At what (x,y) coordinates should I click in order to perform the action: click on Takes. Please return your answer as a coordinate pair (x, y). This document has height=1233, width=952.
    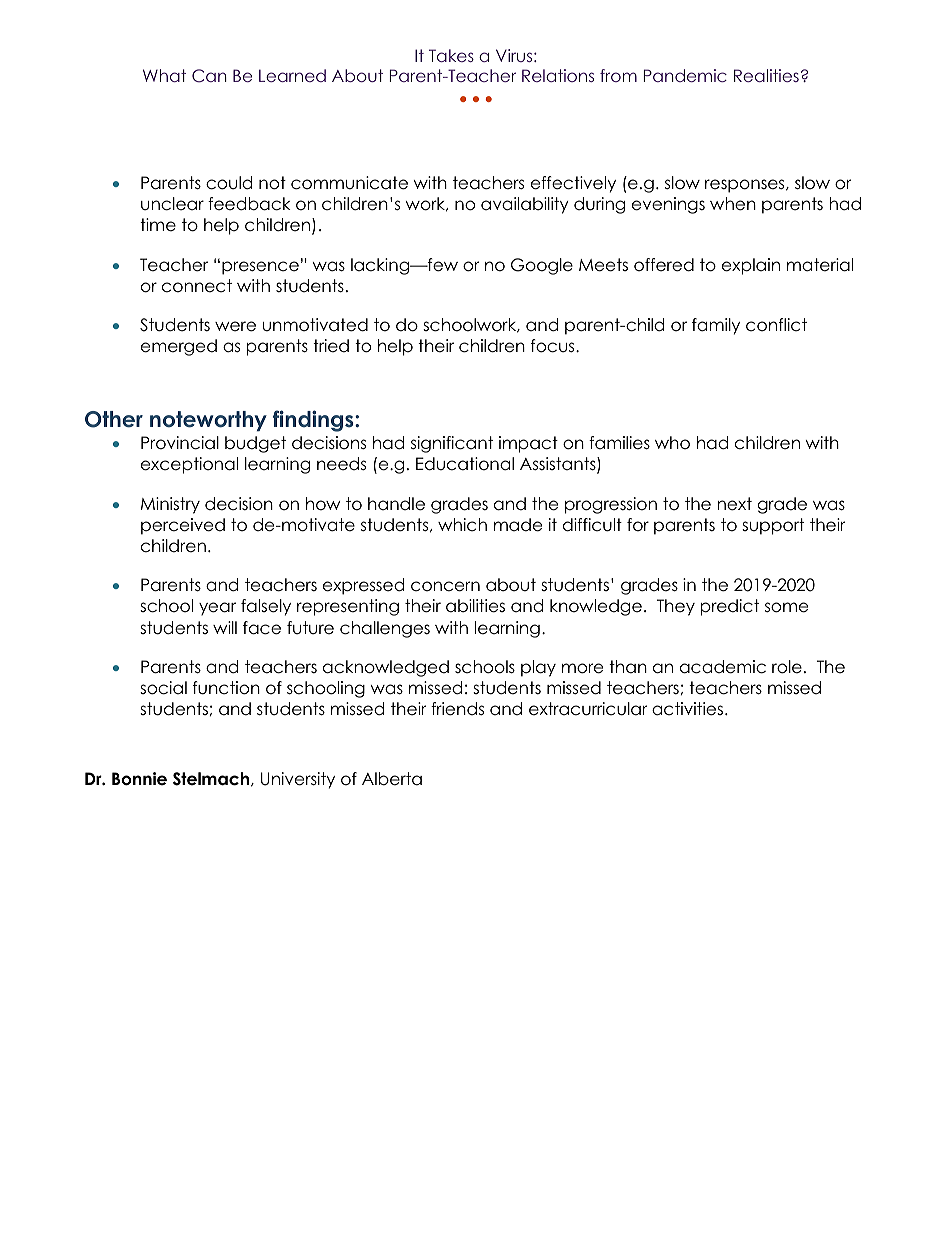
    Looking at the image, I should click on (451, 55).
